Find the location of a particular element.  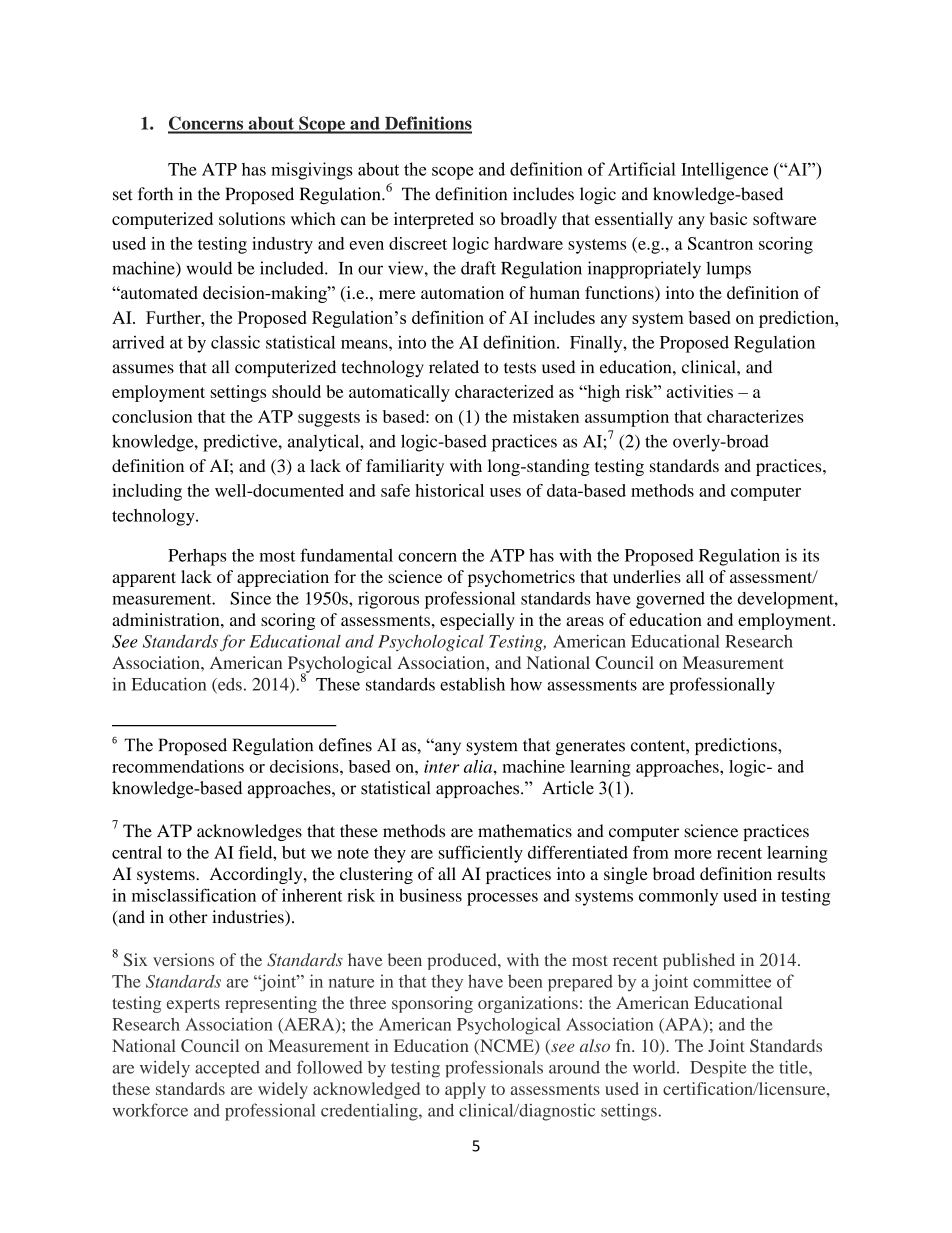

historical is located at coordinates (449, 490).
